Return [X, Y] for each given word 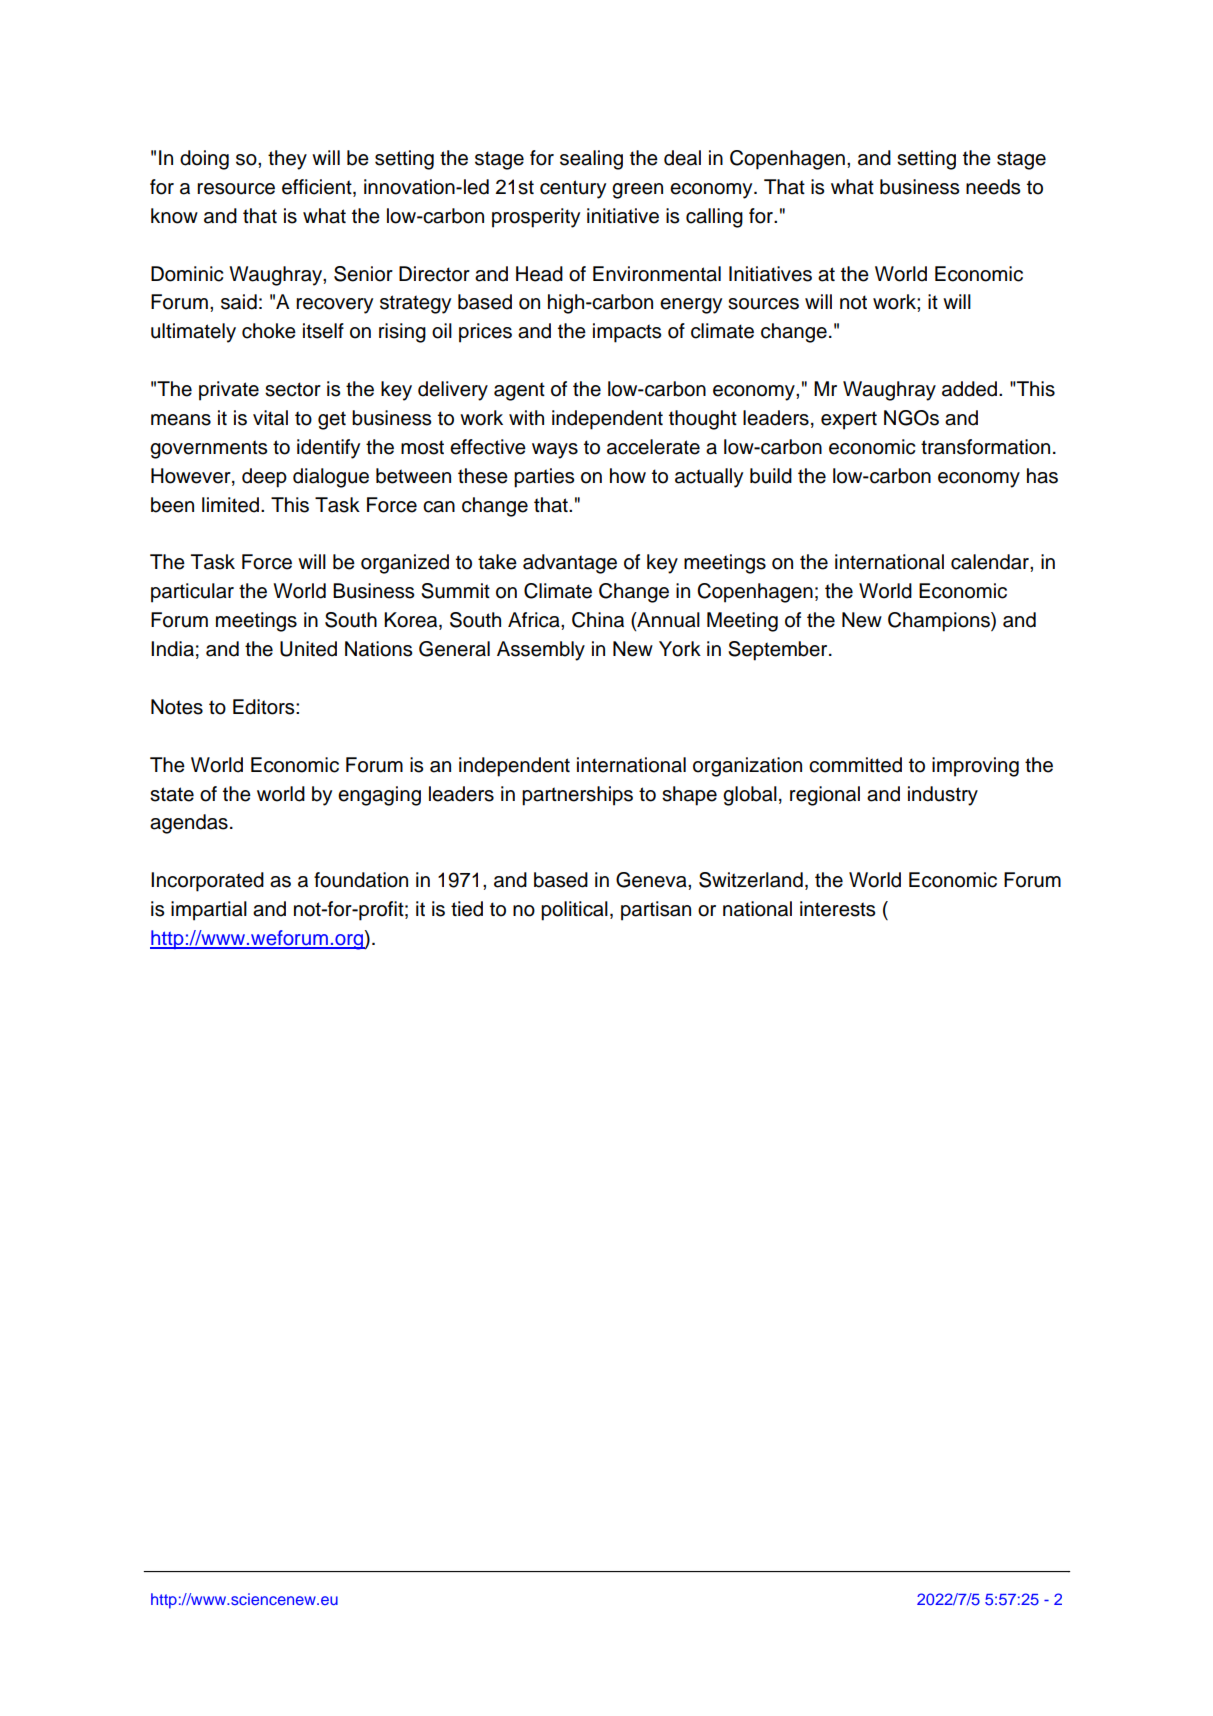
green [637, 191]
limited [230, 505]
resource [236, 189]
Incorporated [207, 882]
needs [993, 187]
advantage [570, 564]
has [1042, 476]
